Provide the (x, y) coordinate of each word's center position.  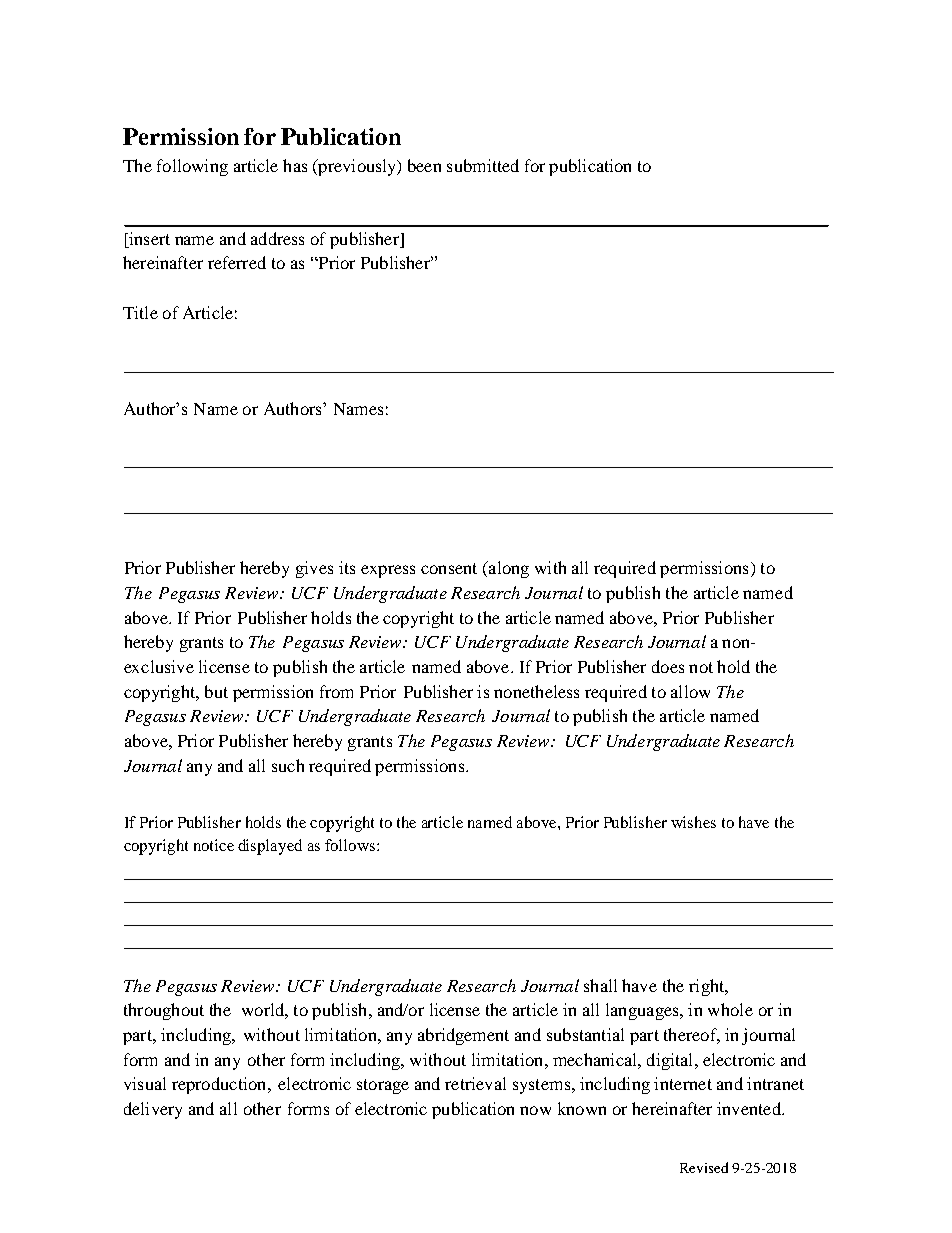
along (508, 569)
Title (140, 312)
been (424, 165)
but (216, 691)
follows (351, 845)
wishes (693, 822)
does (668, 666)
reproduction (220, 1085)
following (192, 167)
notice (214, 845)
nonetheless (536, 691)
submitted (483, 165)
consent (449, 568)
